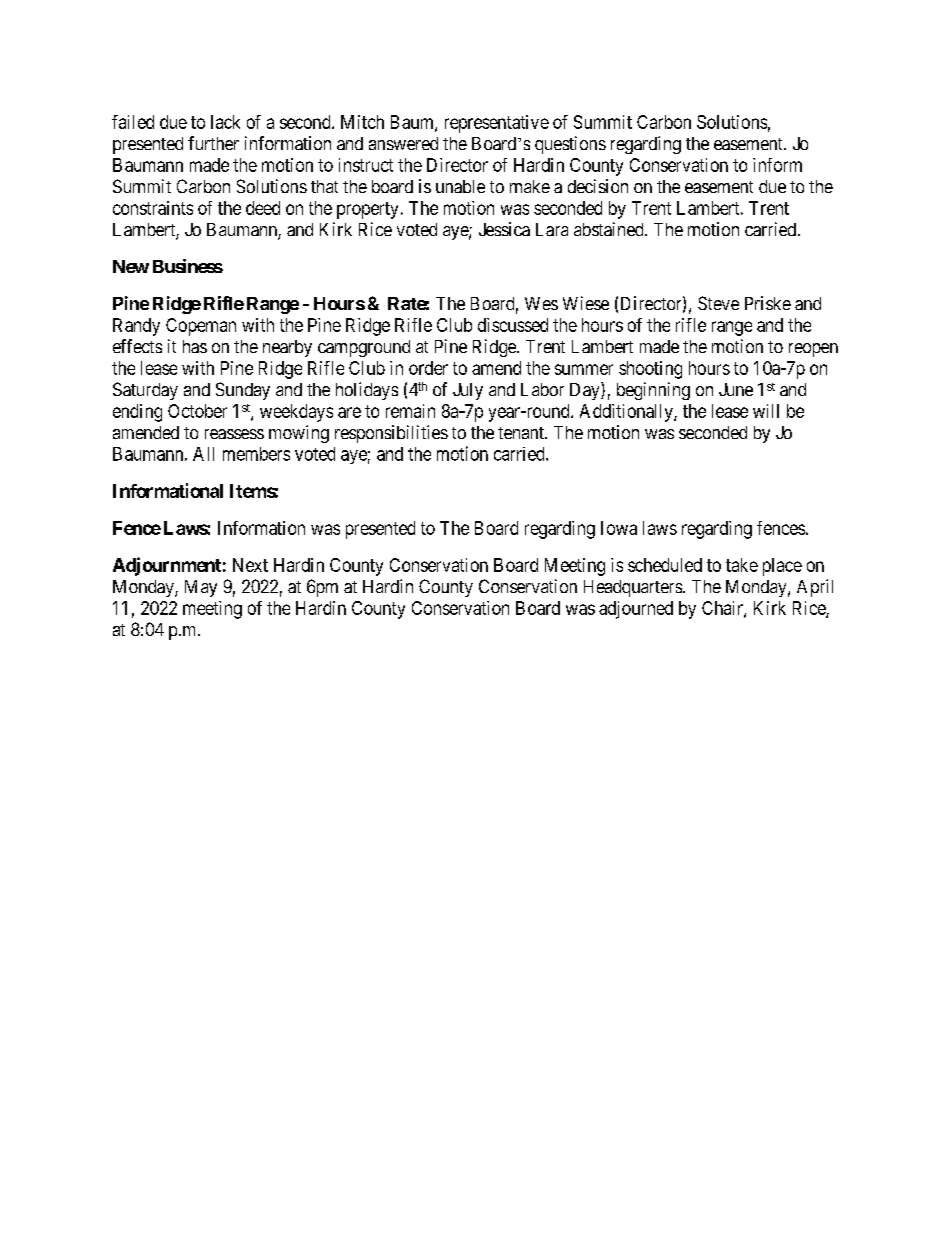 This image has width=952, height=1233. Describe the element at coordinates (468, 391) in the image. I see `July` at that location.
